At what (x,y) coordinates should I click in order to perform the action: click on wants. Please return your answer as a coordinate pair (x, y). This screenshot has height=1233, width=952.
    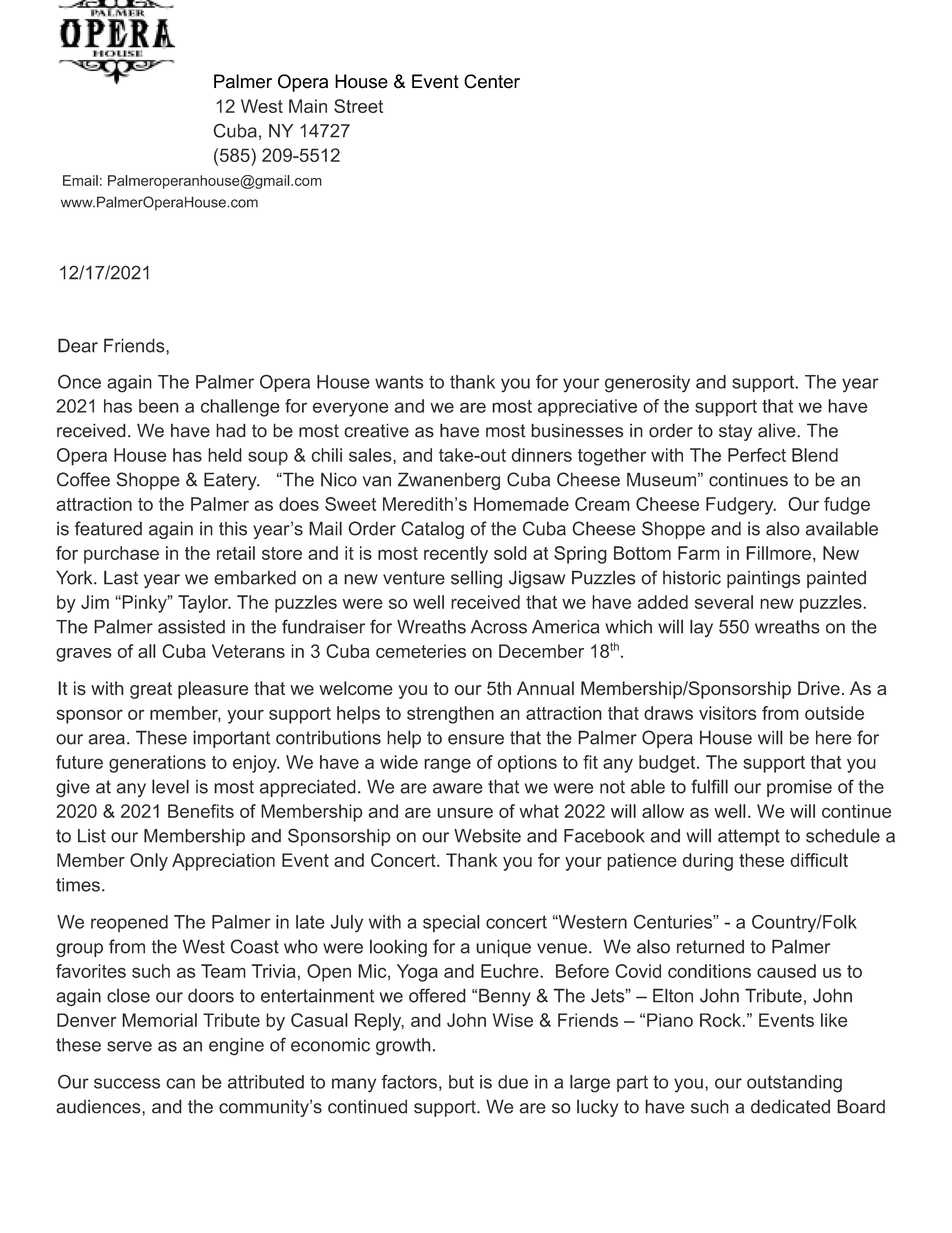
    Looking at the image, I should click on (399, 382).
